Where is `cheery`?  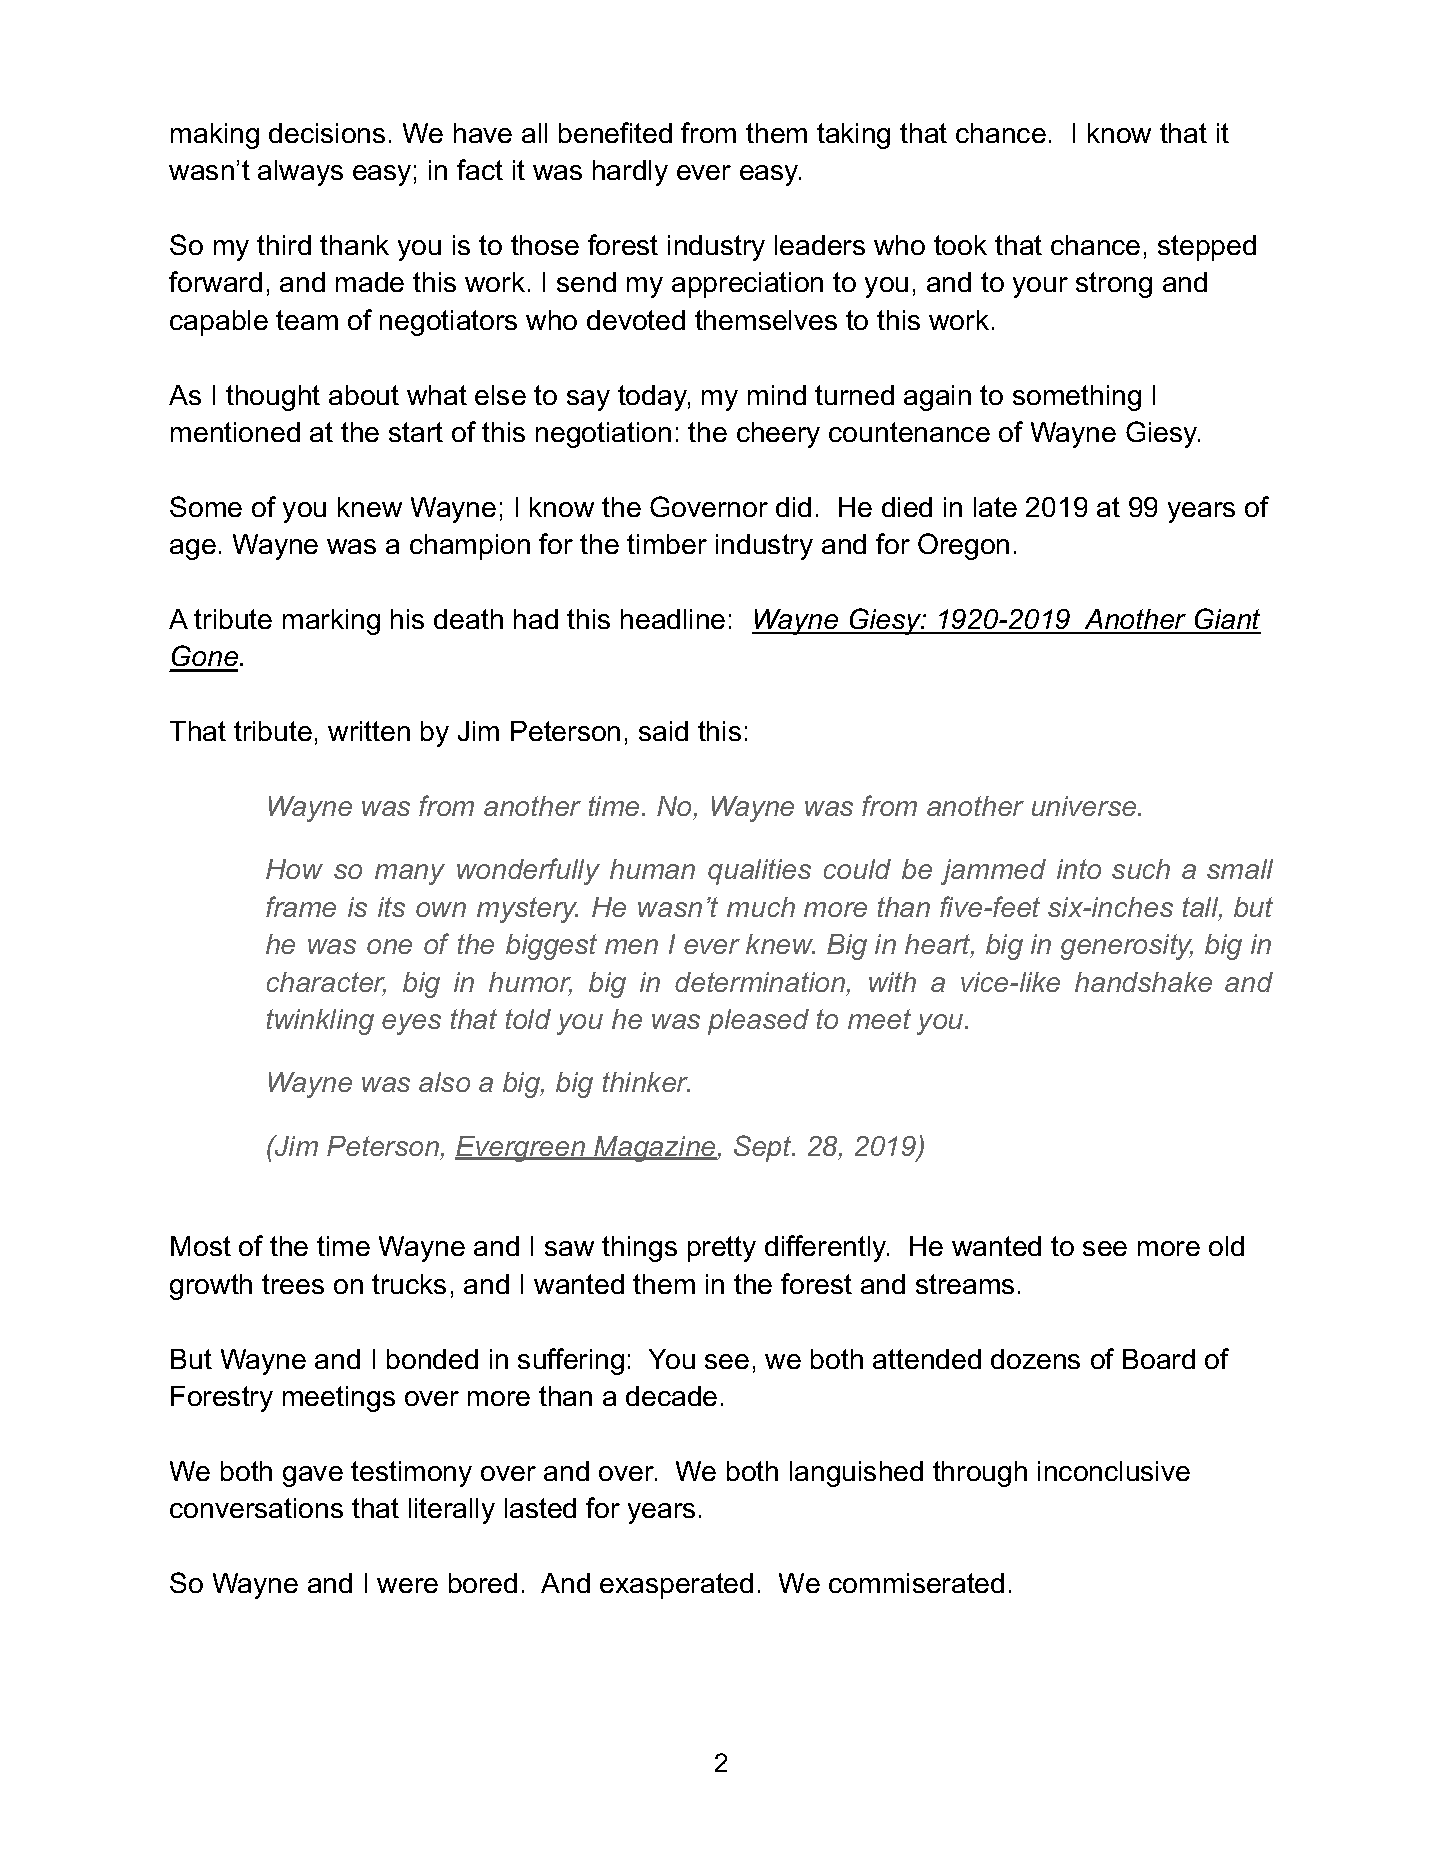
cheery is located at coordinates (778, 435).
